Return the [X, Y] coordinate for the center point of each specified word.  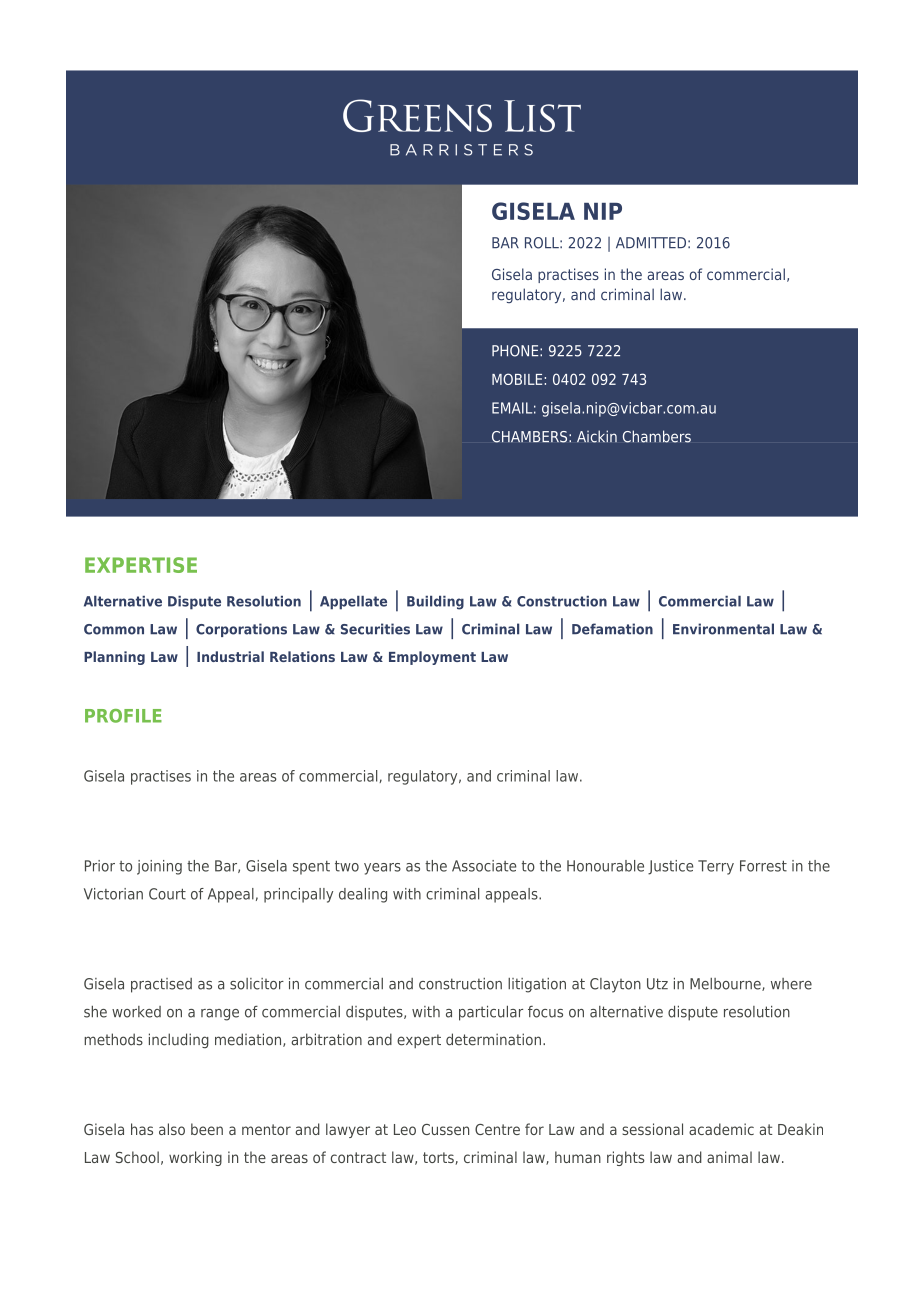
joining [159, 867]
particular [491, 1013]
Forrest [763, 866]
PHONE [516, 351]
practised [161, 985]
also [172, 1129]
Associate [484, 866]
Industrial [230, 656]
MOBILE [518, 379]
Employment [432, 658]
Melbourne [726, 984]
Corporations [241, 630]
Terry [716, 867]
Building [435, 603]
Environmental [723, 629]
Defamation [612, 629]
